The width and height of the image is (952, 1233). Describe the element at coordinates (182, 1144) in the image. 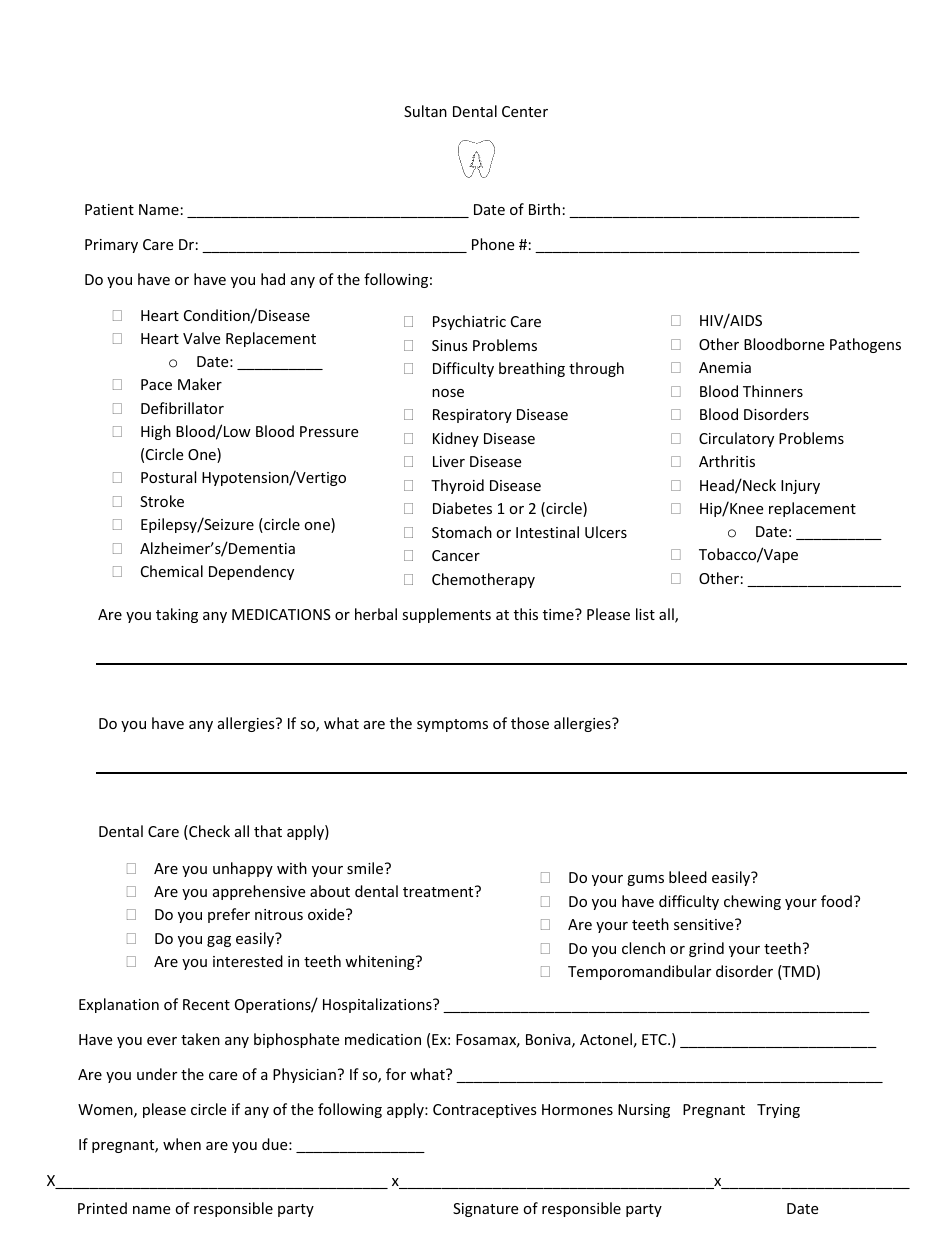

I see `when` at that location.
